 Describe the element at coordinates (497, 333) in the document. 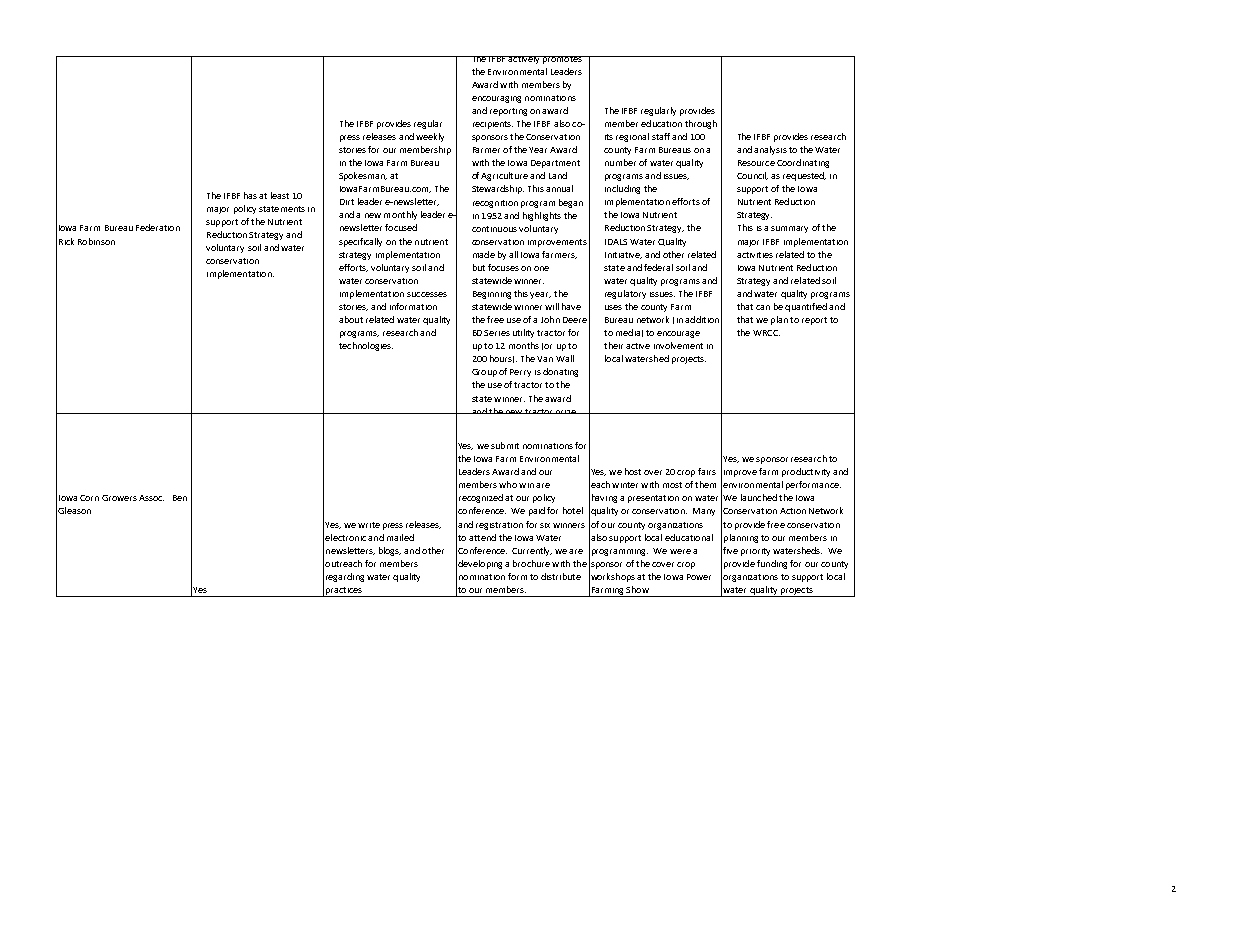

I see `Series` at that location.
